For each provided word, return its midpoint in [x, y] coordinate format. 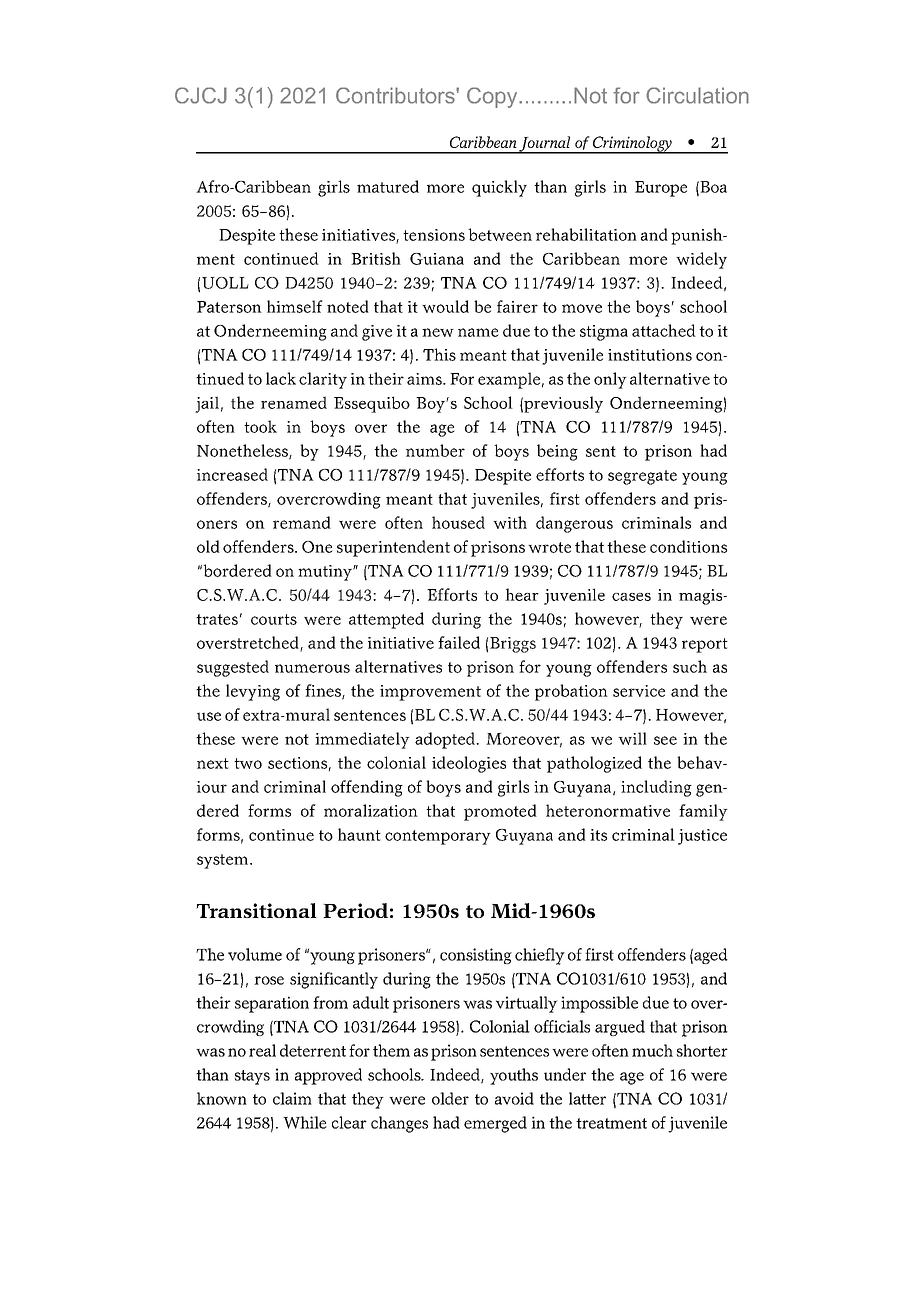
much [652, 1050]
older [450, 1098]
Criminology [632, 145]
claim [292, 1098]
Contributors [396, 95]
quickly [499, 188]
